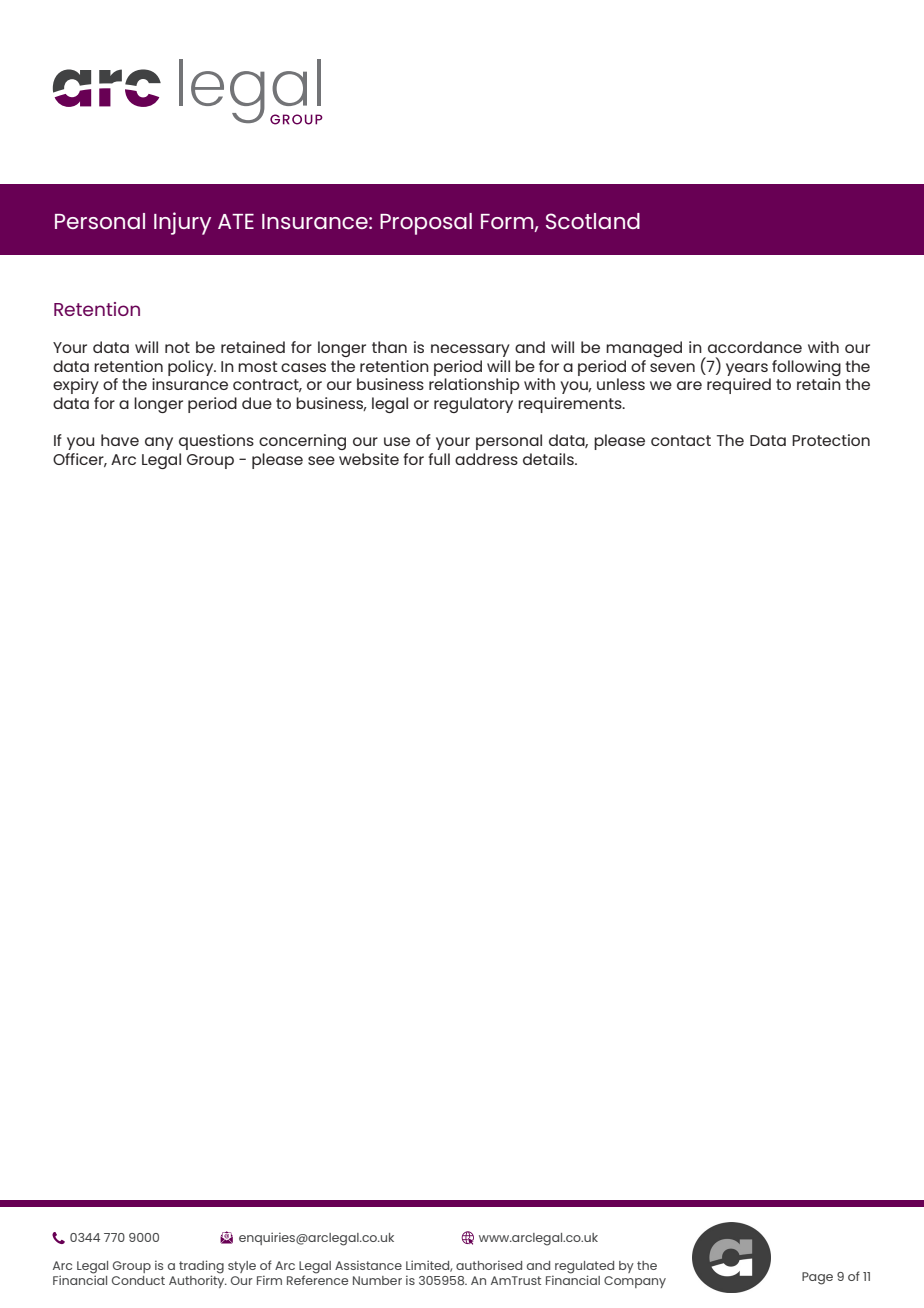  What do you see at coordinates (321, 460) in the page?
I see `see` at bounding box center [321, 460].
